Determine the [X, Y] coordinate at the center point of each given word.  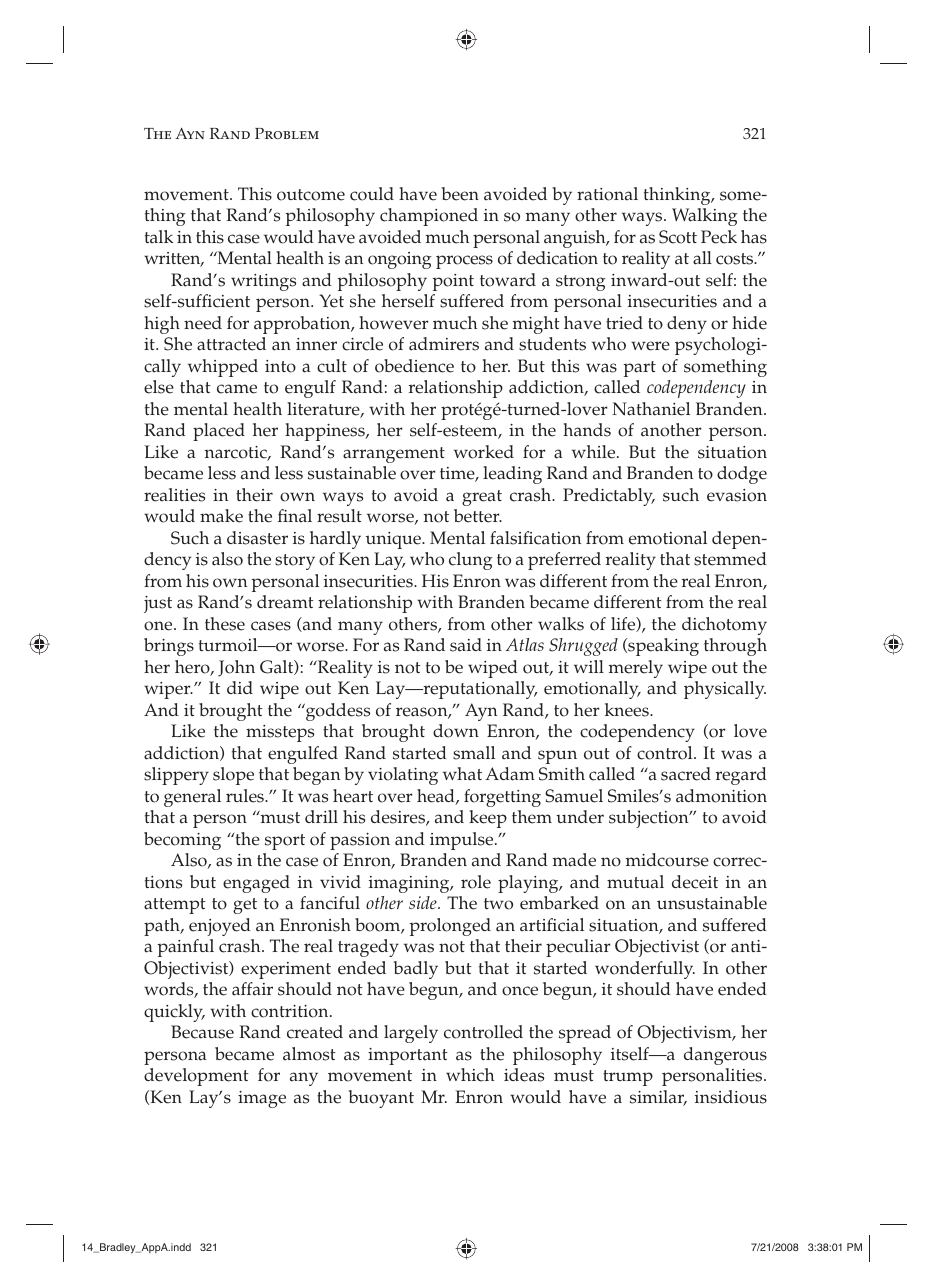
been [460, 194]
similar [658, 1098]
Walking [705, 217]
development [196, 1077]
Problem [287, 133]
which [470, 1075]
